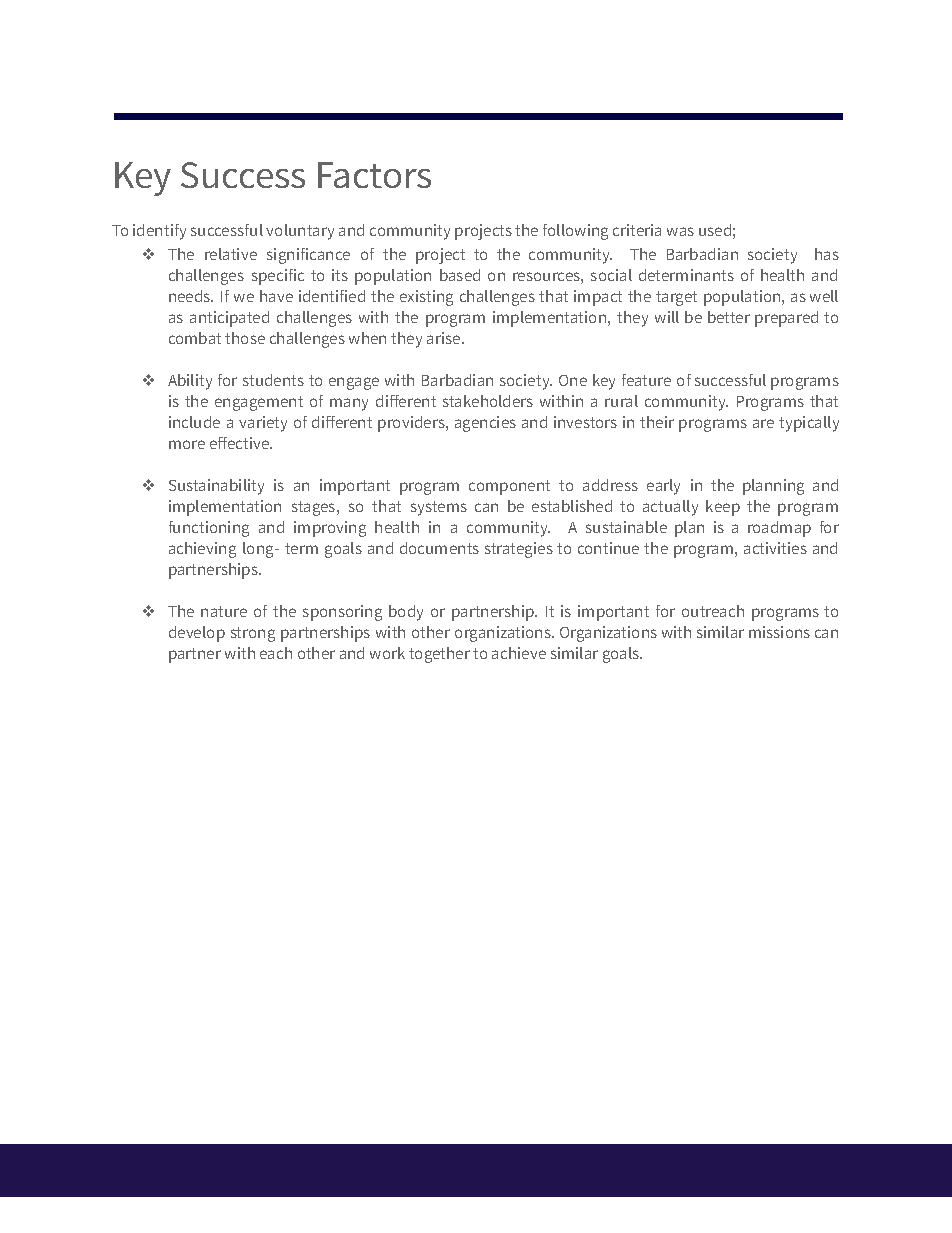  What do you see at coordinates (779, 632) in the page?
I see `missions` at bounding box center [779, 632].
